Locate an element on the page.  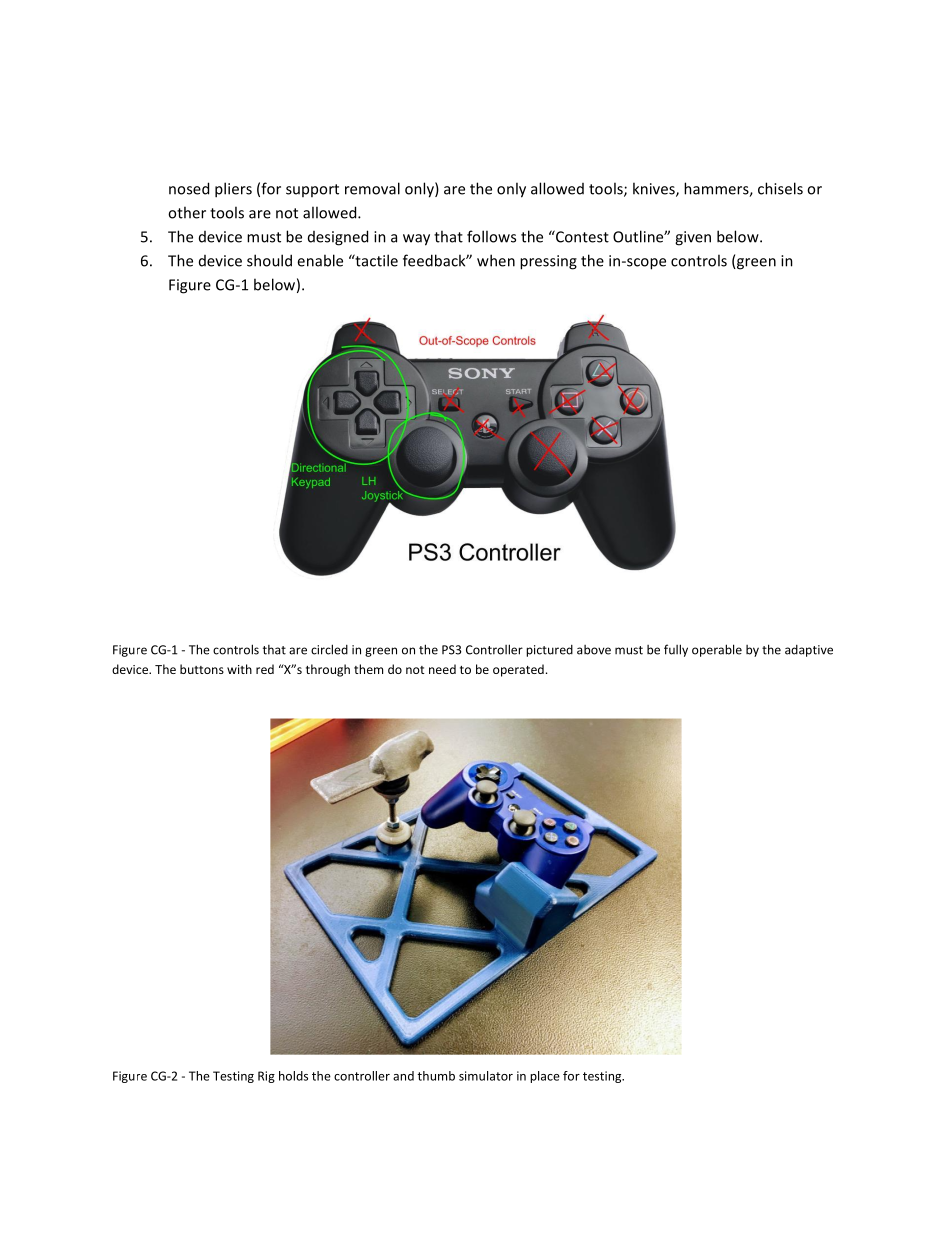
pliers is located at coordinates (233, 190).
